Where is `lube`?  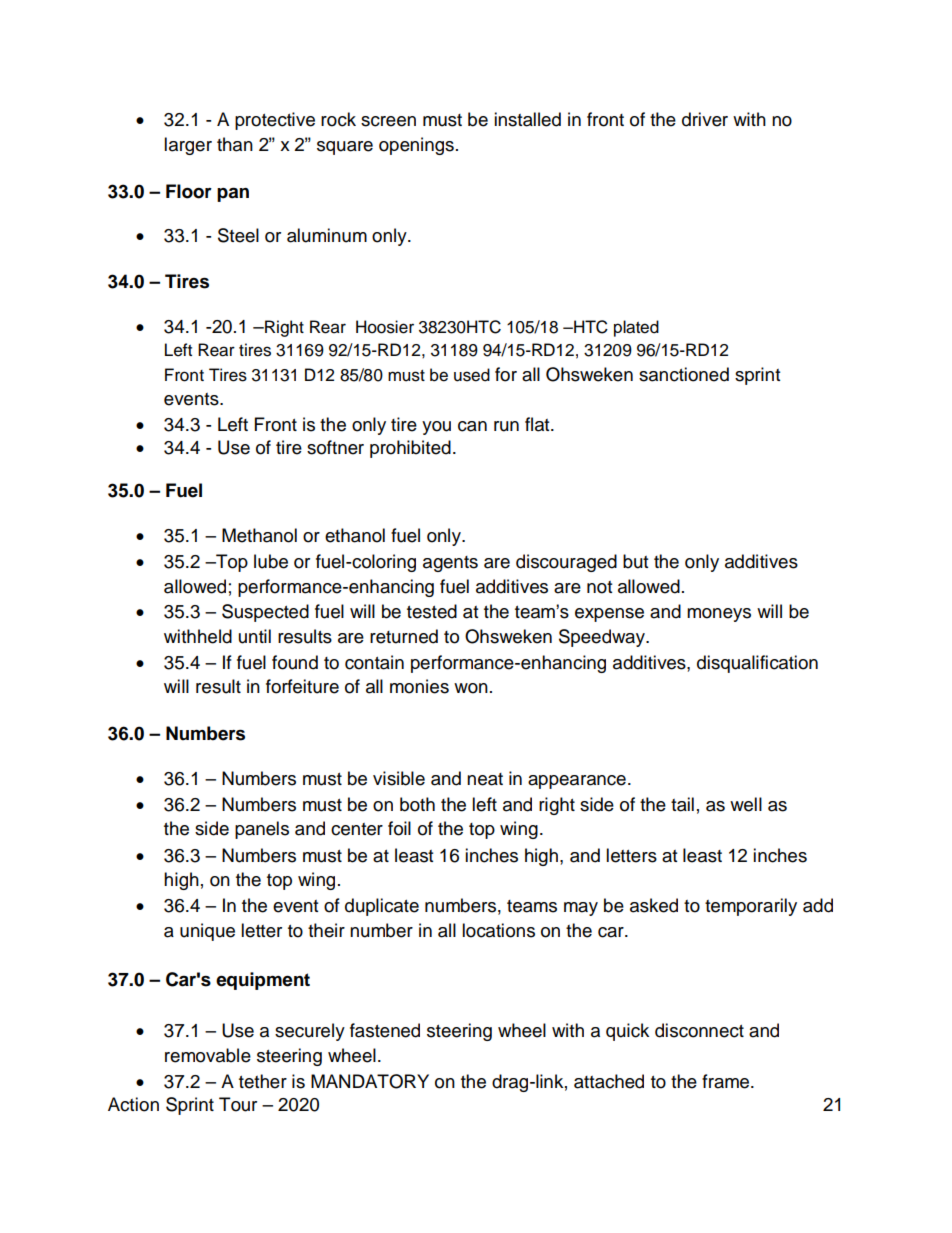 lube is located at coordinates (271, 561).
